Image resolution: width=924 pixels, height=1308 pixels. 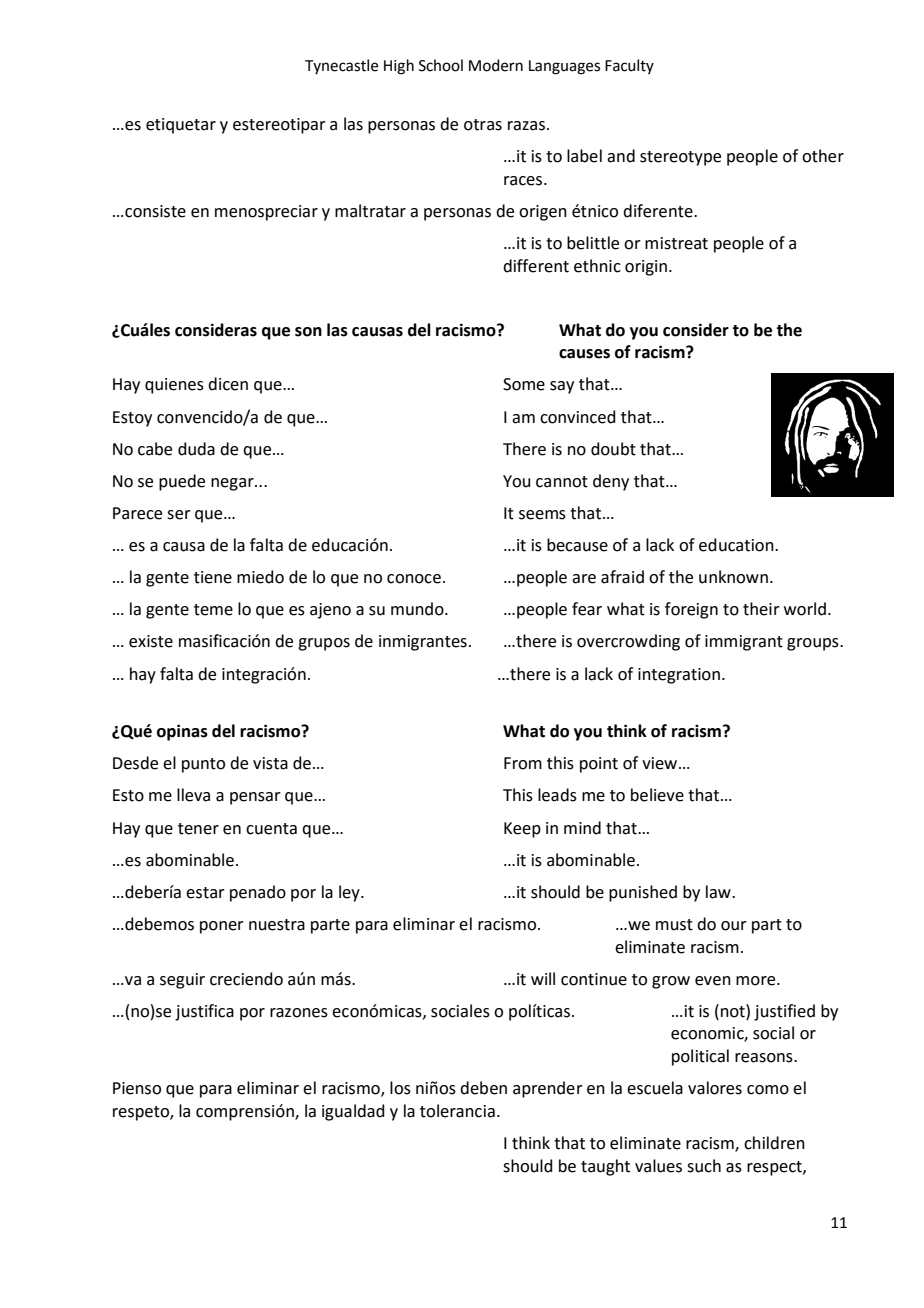 I want to click on stereotype, so click(x=680, y=158).
